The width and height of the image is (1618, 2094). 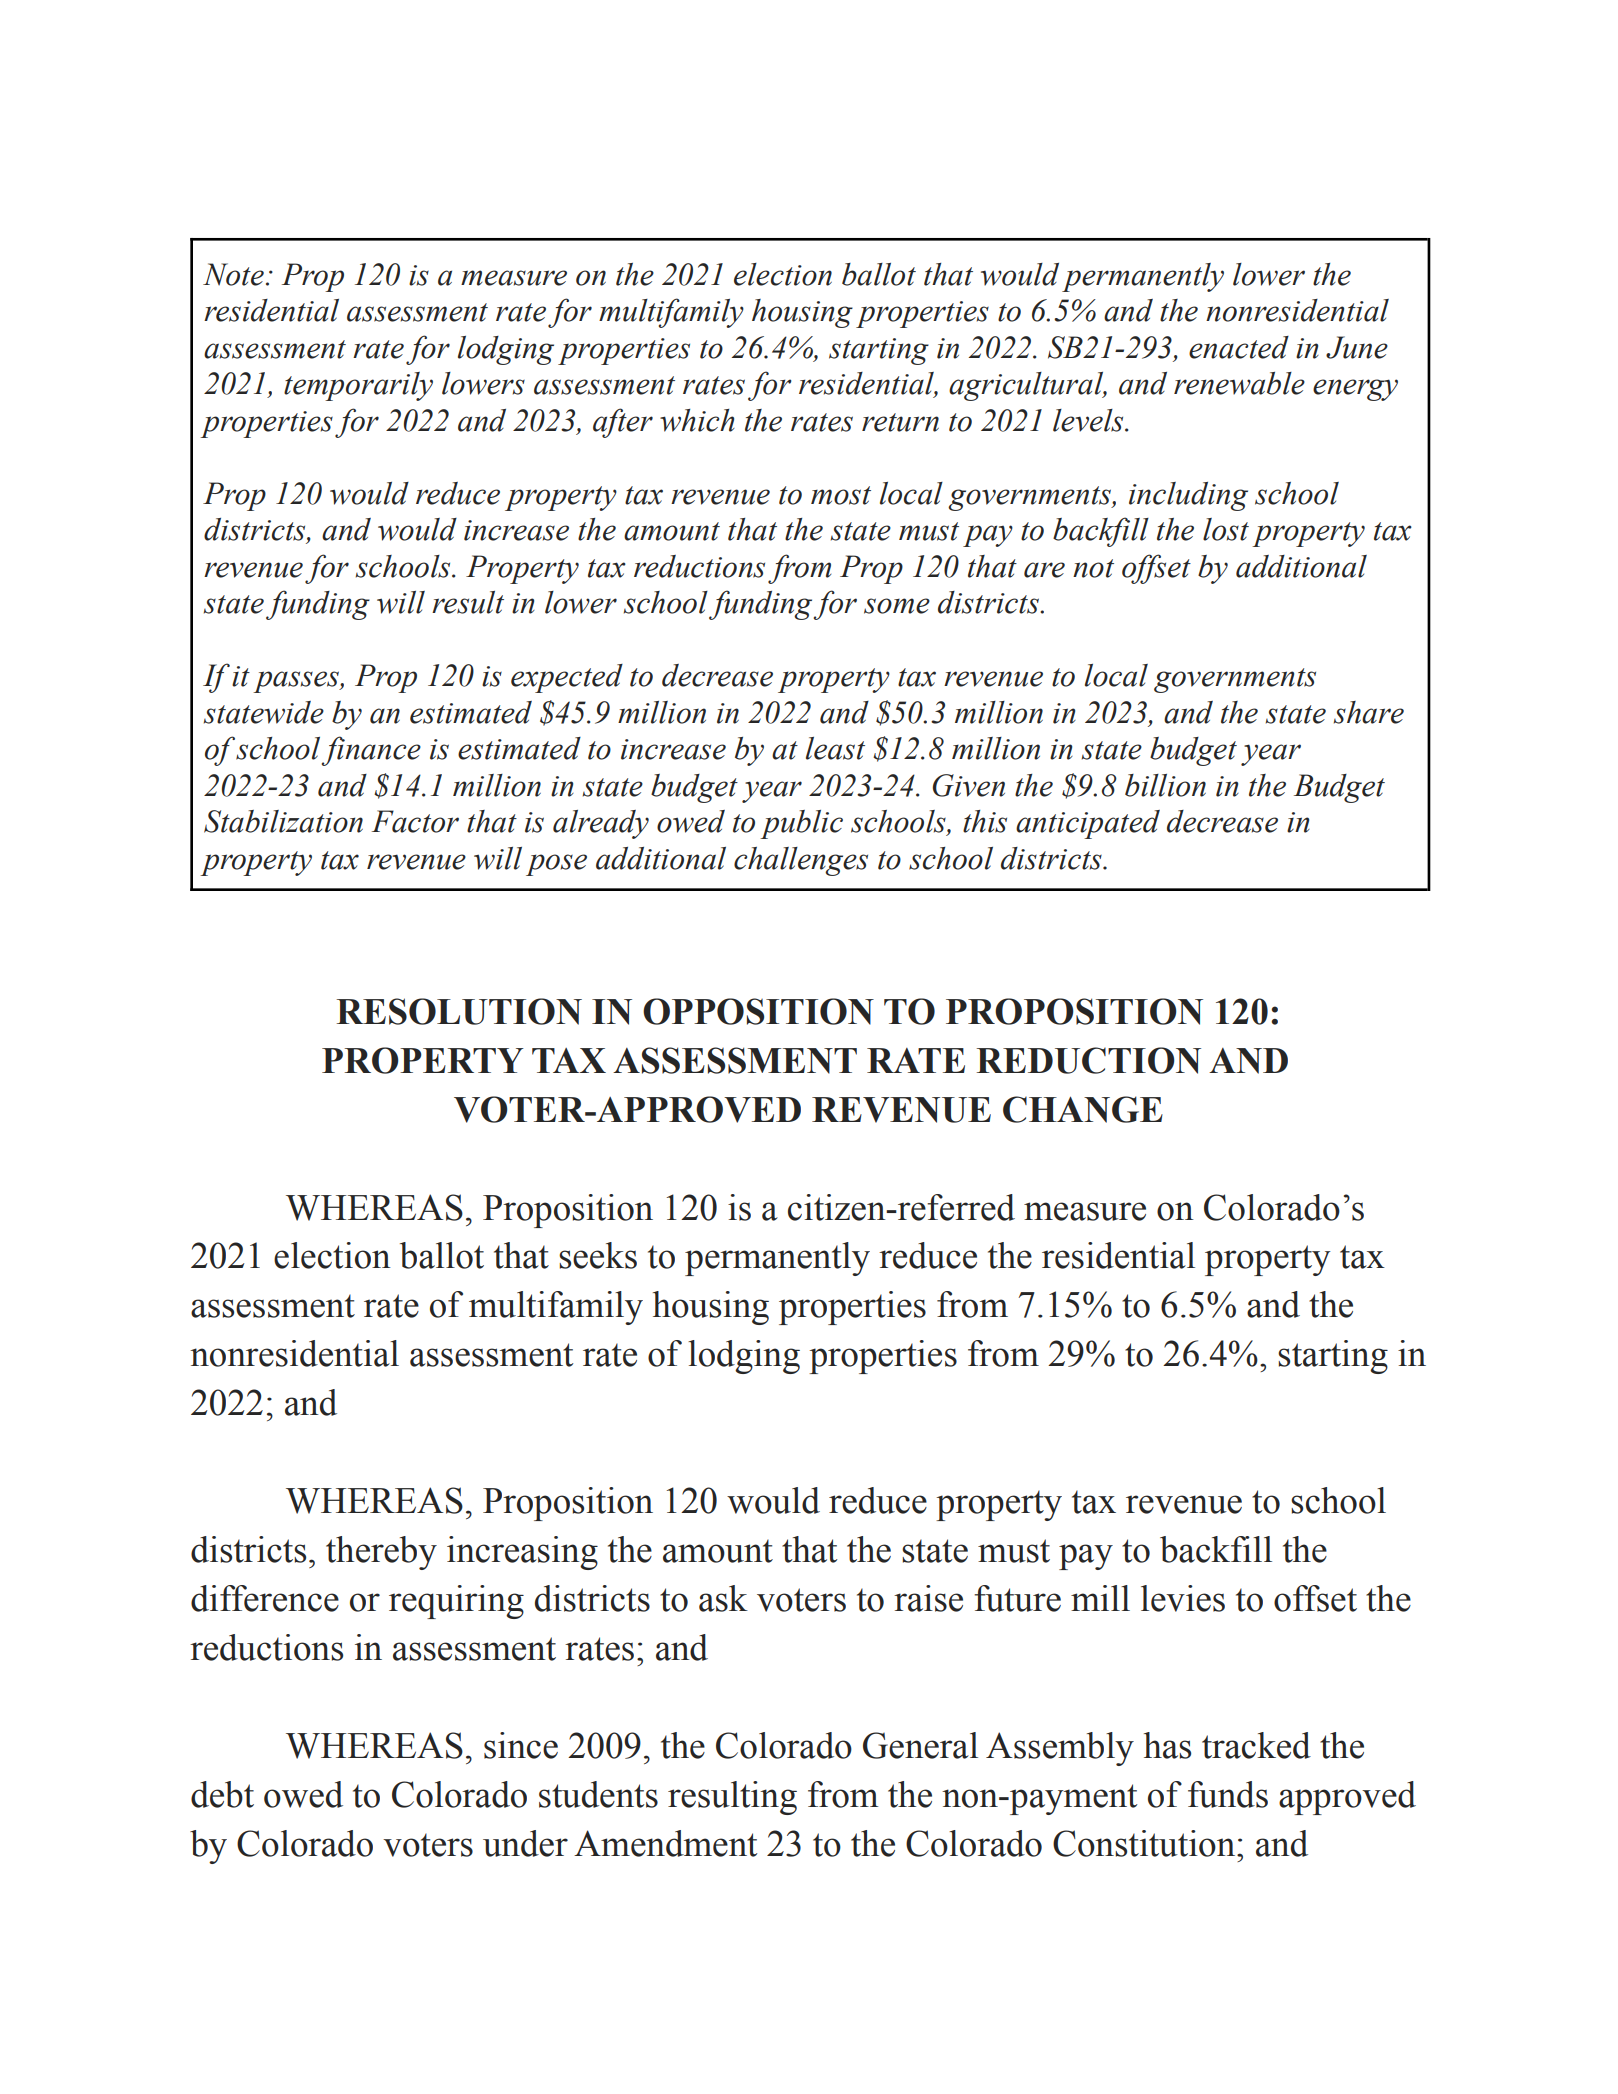 I want to click on challenges, so click(x=801, y=861).
